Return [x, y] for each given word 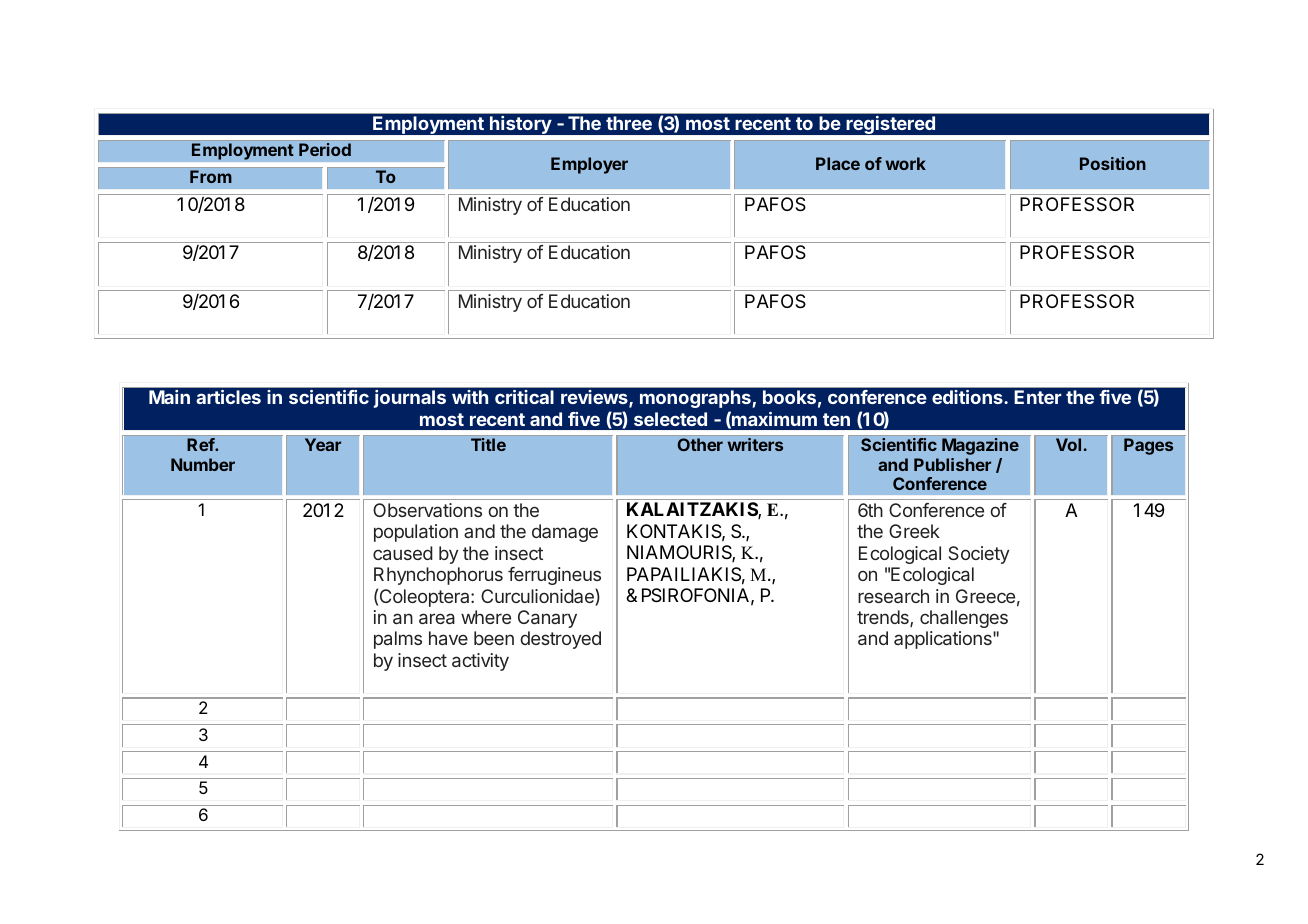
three [629, 123]
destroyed [560, 640]
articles [228, 397]
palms [398, 640]
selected [670, 419]
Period [325, 149]
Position [1113, 163]
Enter [1038, 397]
